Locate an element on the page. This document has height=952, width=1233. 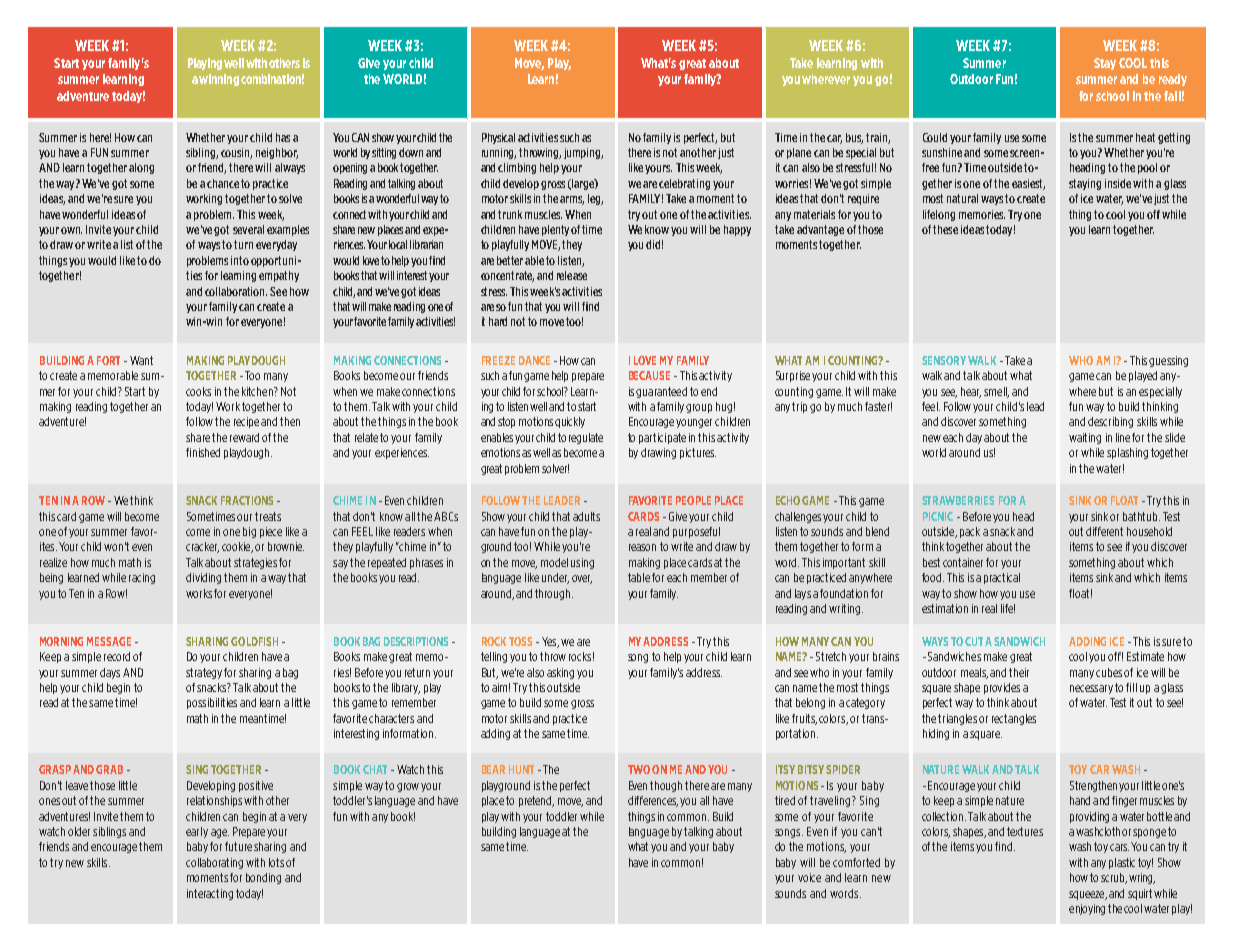
BECAUSE is located at coordinates (649, 375).
